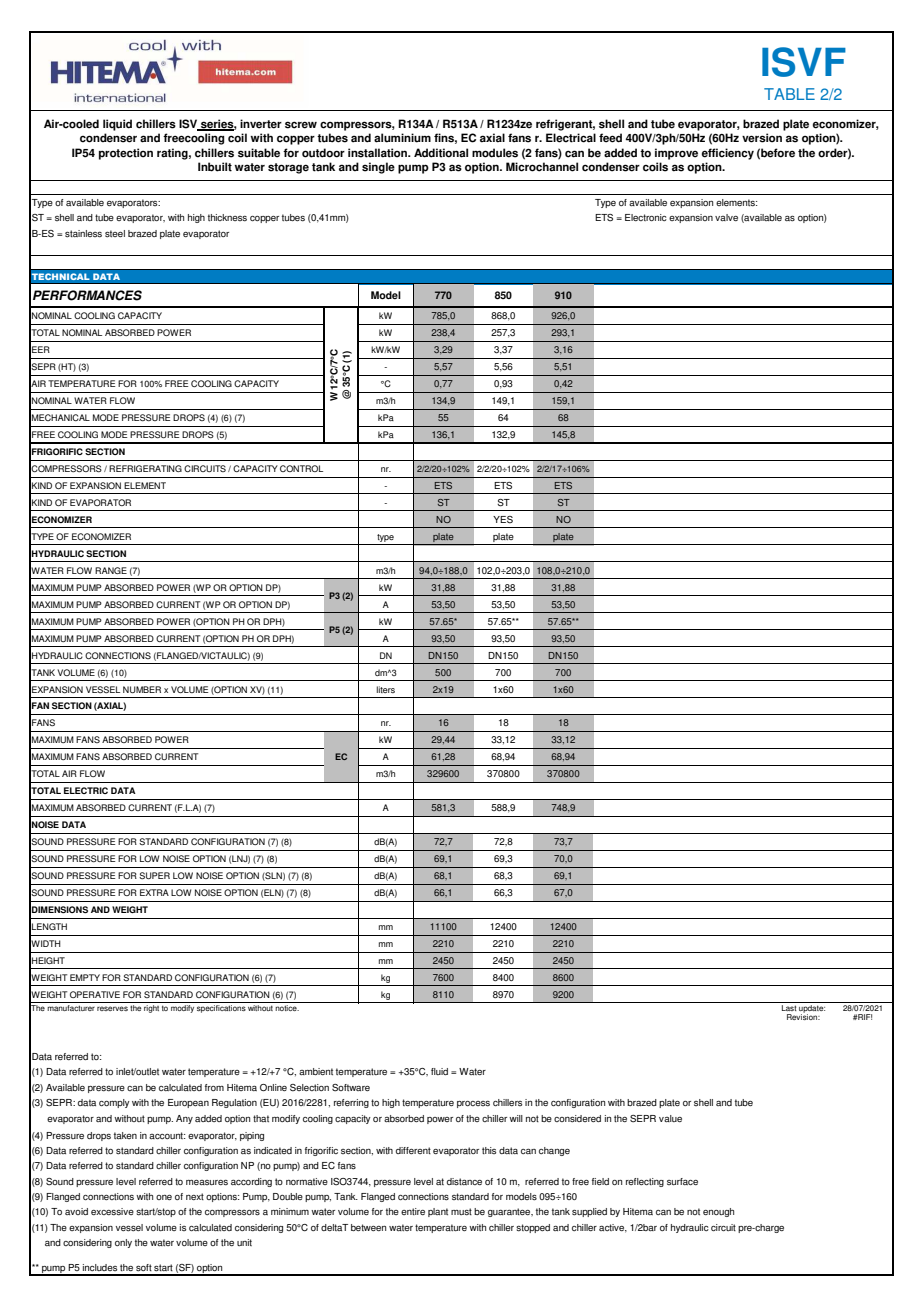 The width and height of the screenshot is (924, 1308). What do you see at coordinates (503, 520) in the screenshot?
I see `YES` at bounding box center [503, 520].
